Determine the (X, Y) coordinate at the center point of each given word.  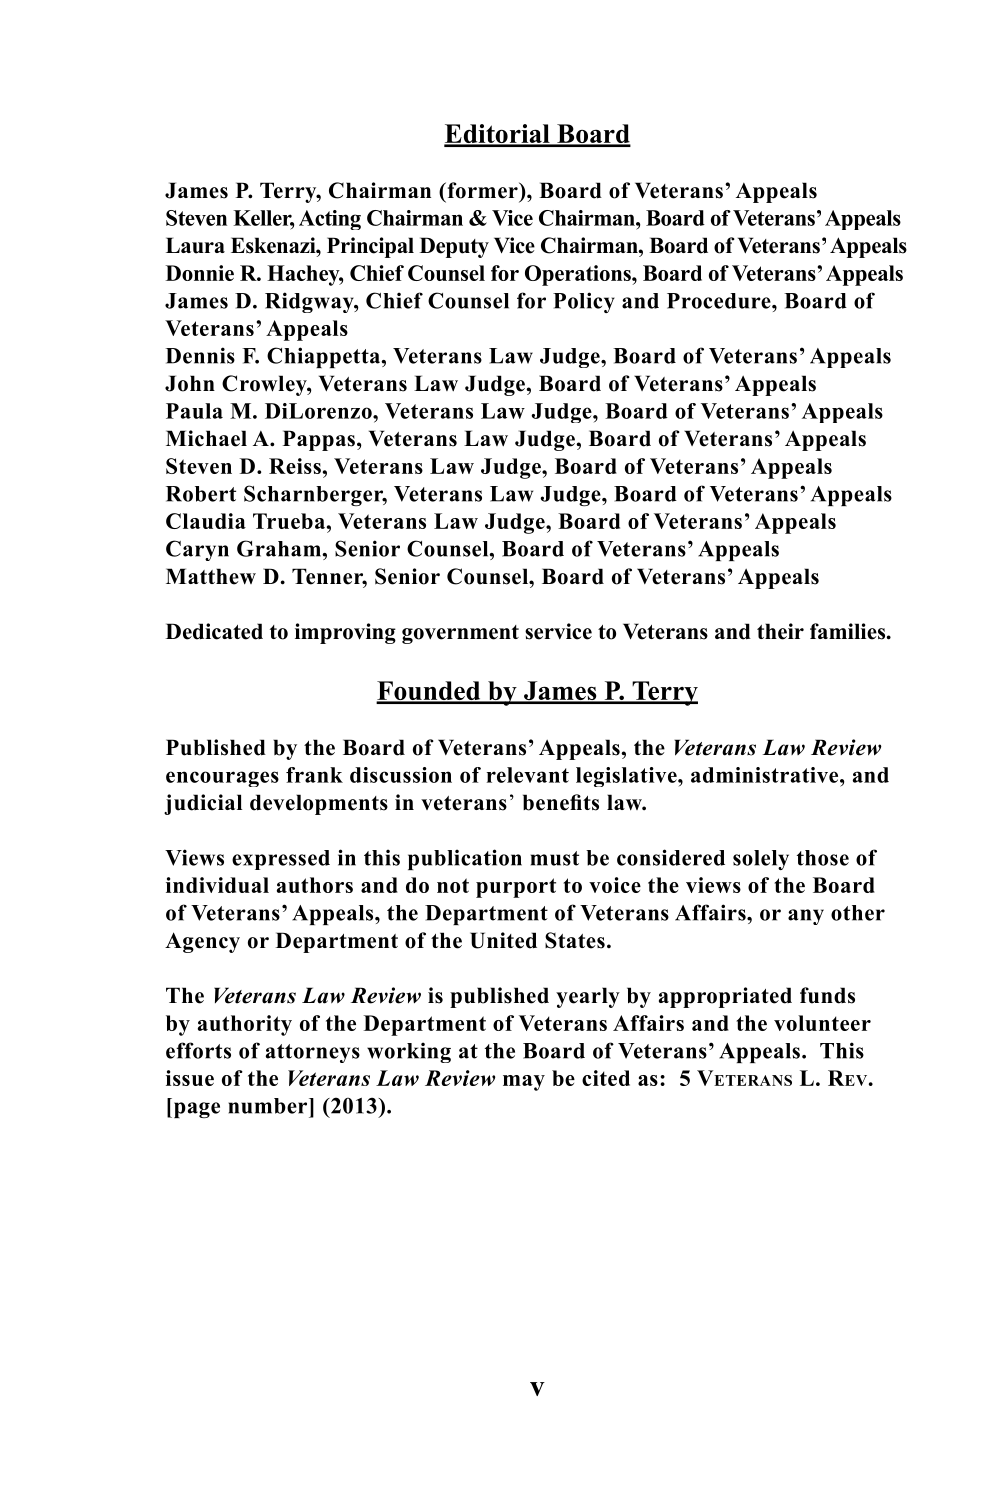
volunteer (822, 1023)
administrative (766, 775)
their (780, 631)
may (524, 1083)
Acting (330, 220)
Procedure (720, 301)
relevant (528, 775)
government (460, 634)
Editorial (498, 135)
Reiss (295, 466)
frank (314, 775)
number (269, 1106)
